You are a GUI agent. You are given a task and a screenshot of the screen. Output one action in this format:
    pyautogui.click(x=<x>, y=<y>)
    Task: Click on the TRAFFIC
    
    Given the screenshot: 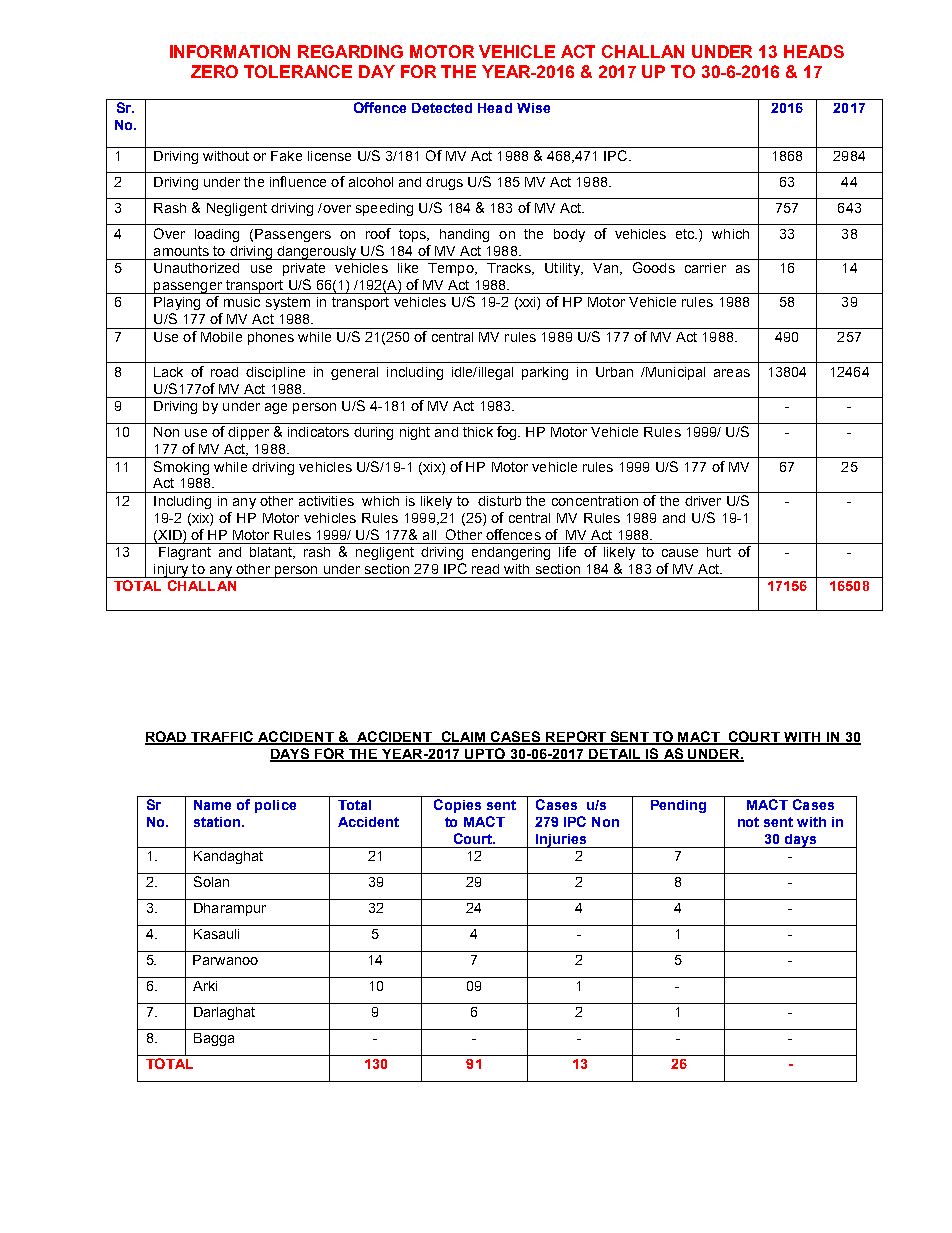 What is the action you would take?
    pyautogui.click(x=223, y=738)
